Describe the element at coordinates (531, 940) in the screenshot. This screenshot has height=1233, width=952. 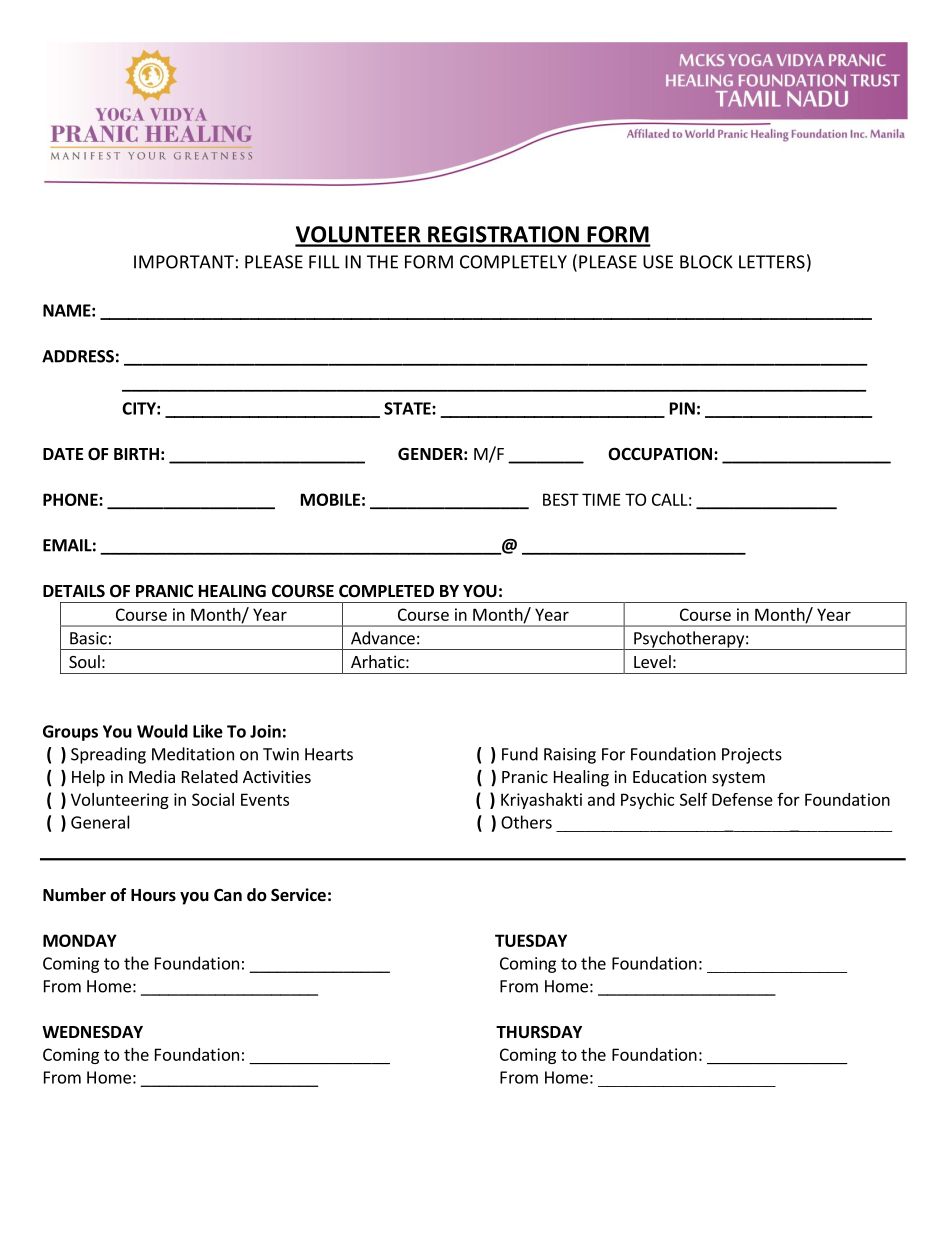
I see `TUESDAY` at that location.
